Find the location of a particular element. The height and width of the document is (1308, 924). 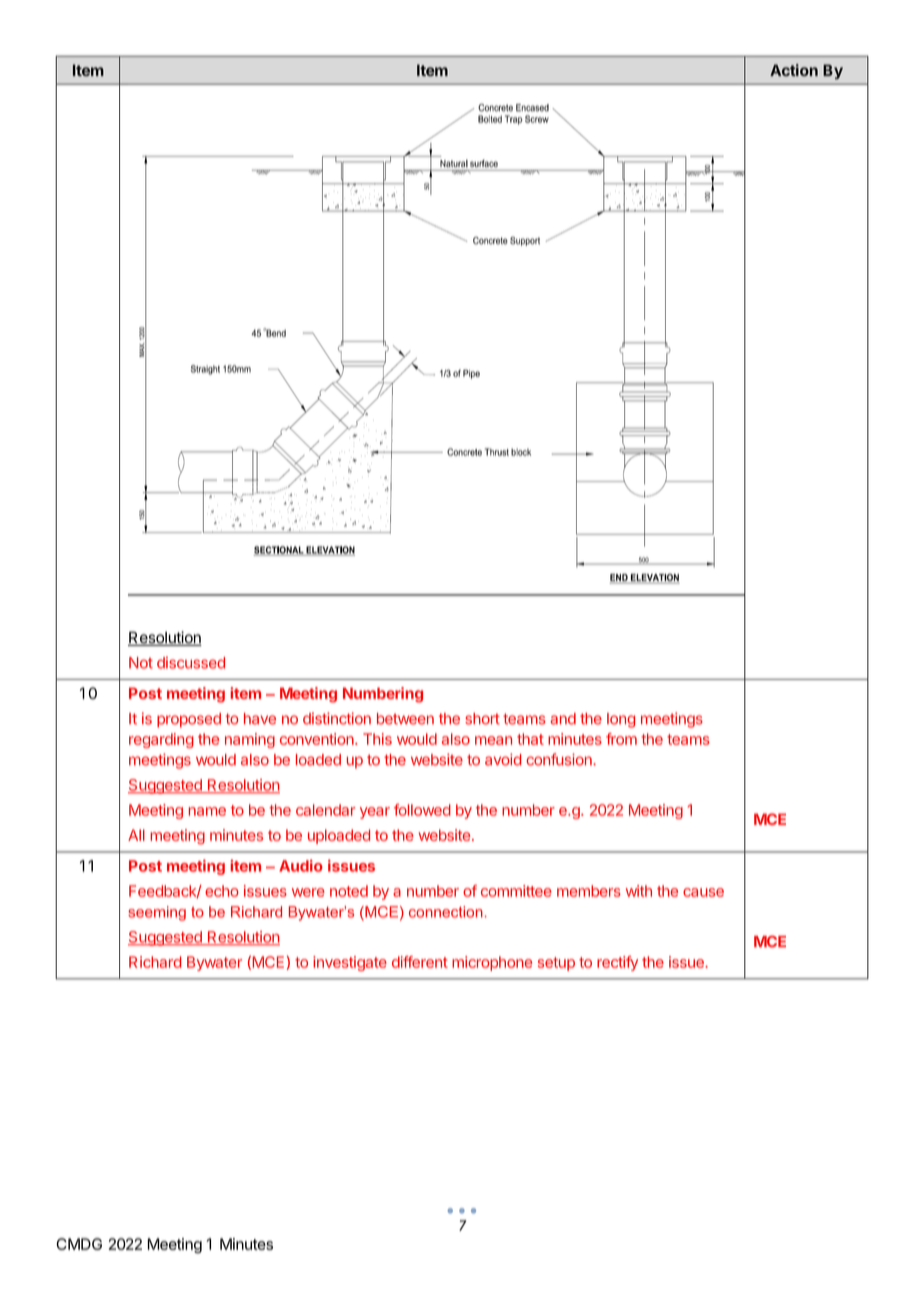

seeming is located at coordinates (157, 913).
